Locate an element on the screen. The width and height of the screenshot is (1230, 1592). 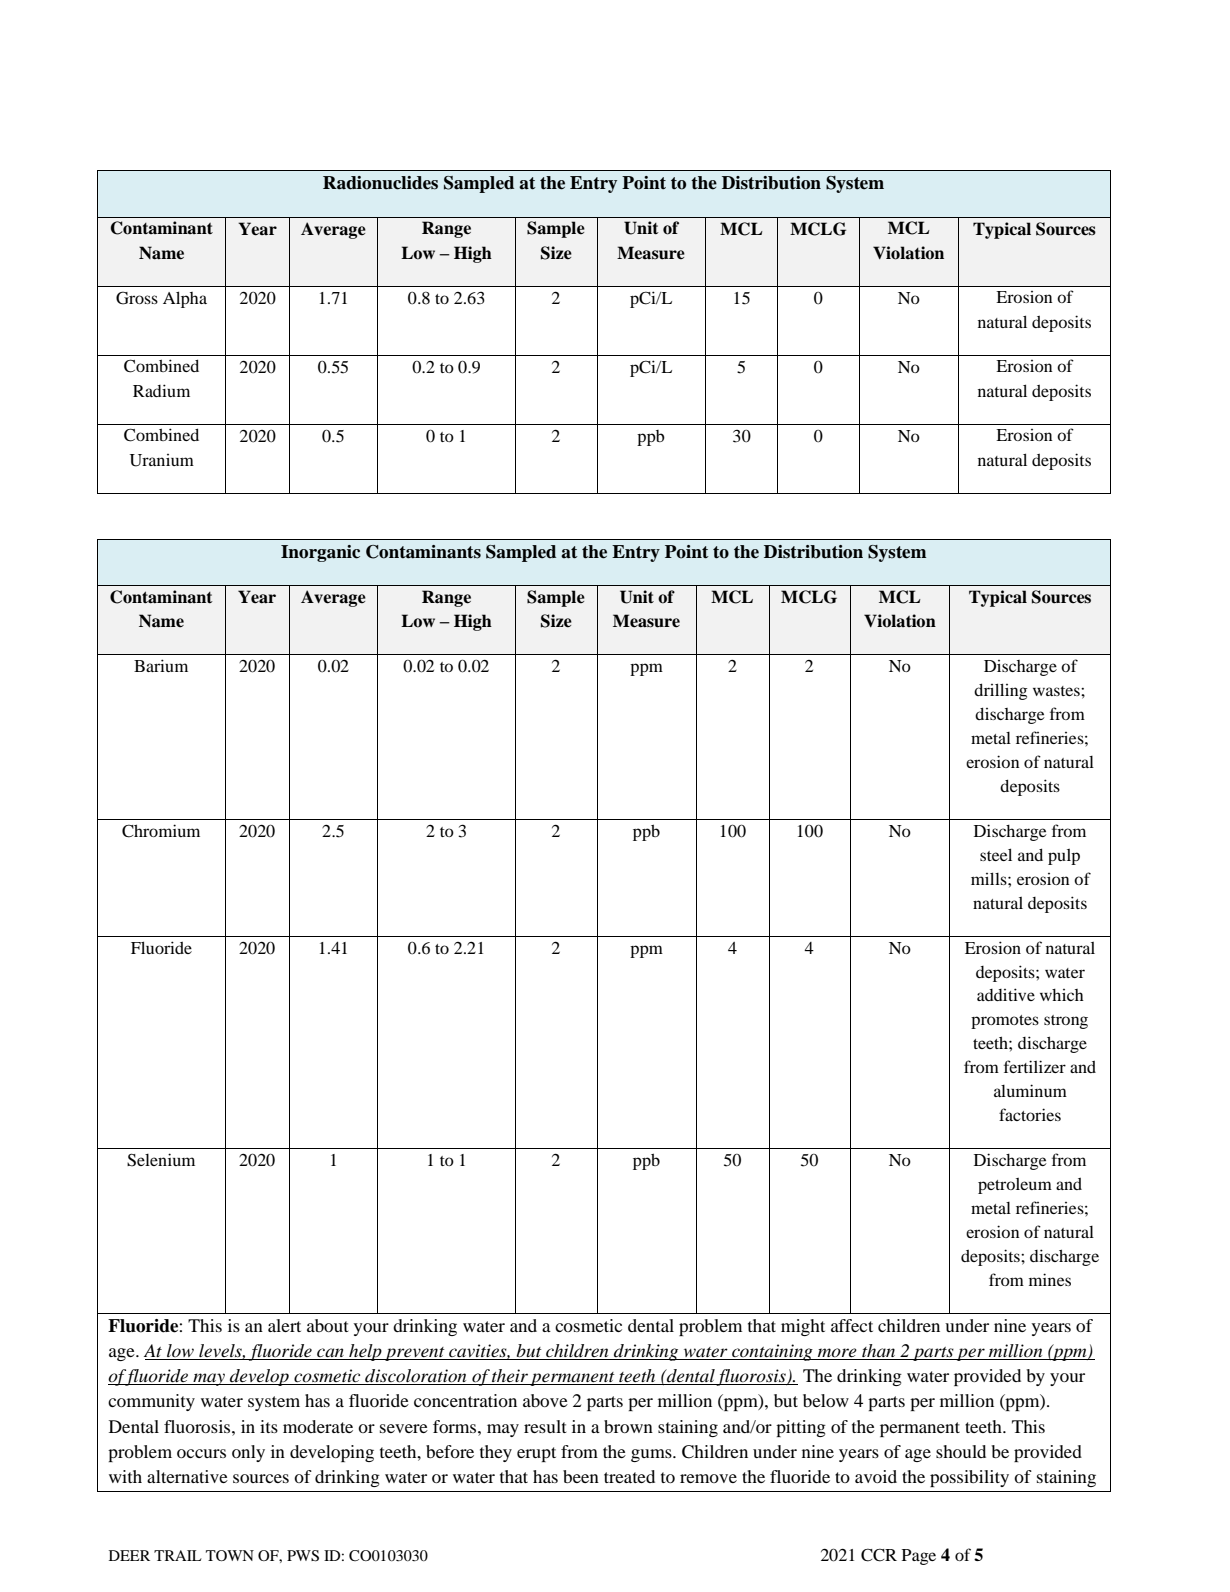
drilling is located at coordinates (1000, 691).
